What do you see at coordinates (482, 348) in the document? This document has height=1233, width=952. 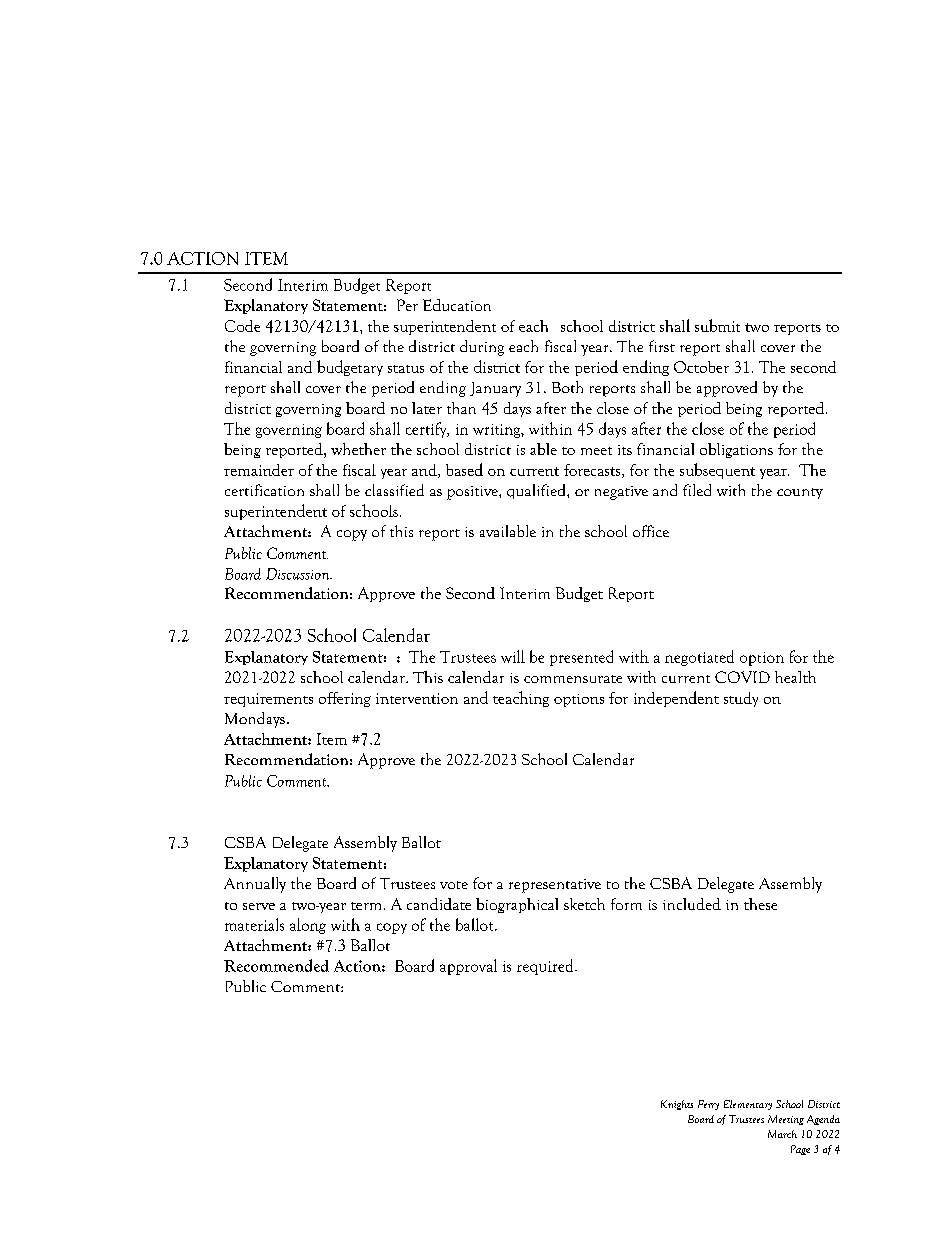 I see `during` at bounding box center [482, 348].
